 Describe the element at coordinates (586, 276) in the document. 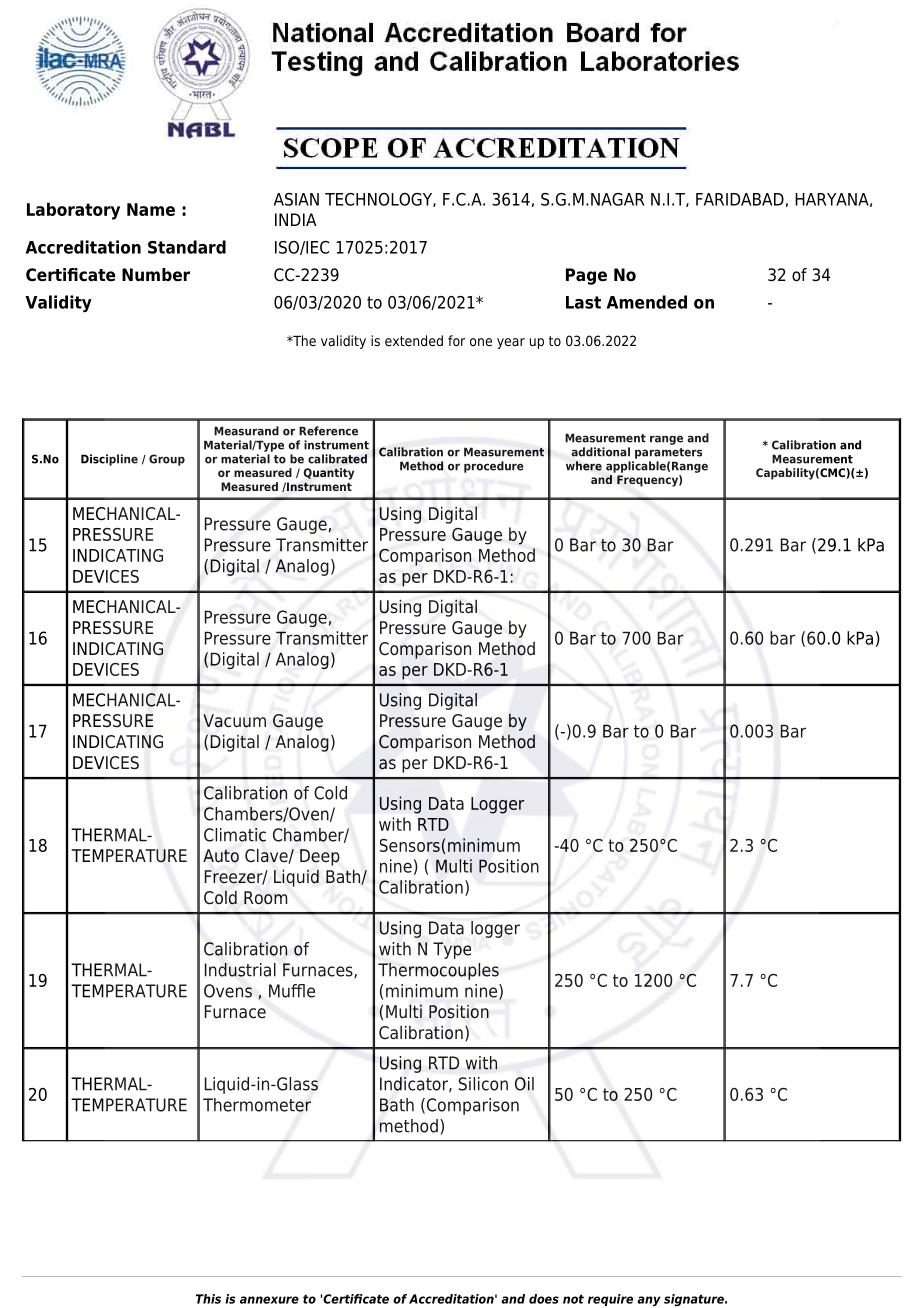

I see `Page` at that location.
